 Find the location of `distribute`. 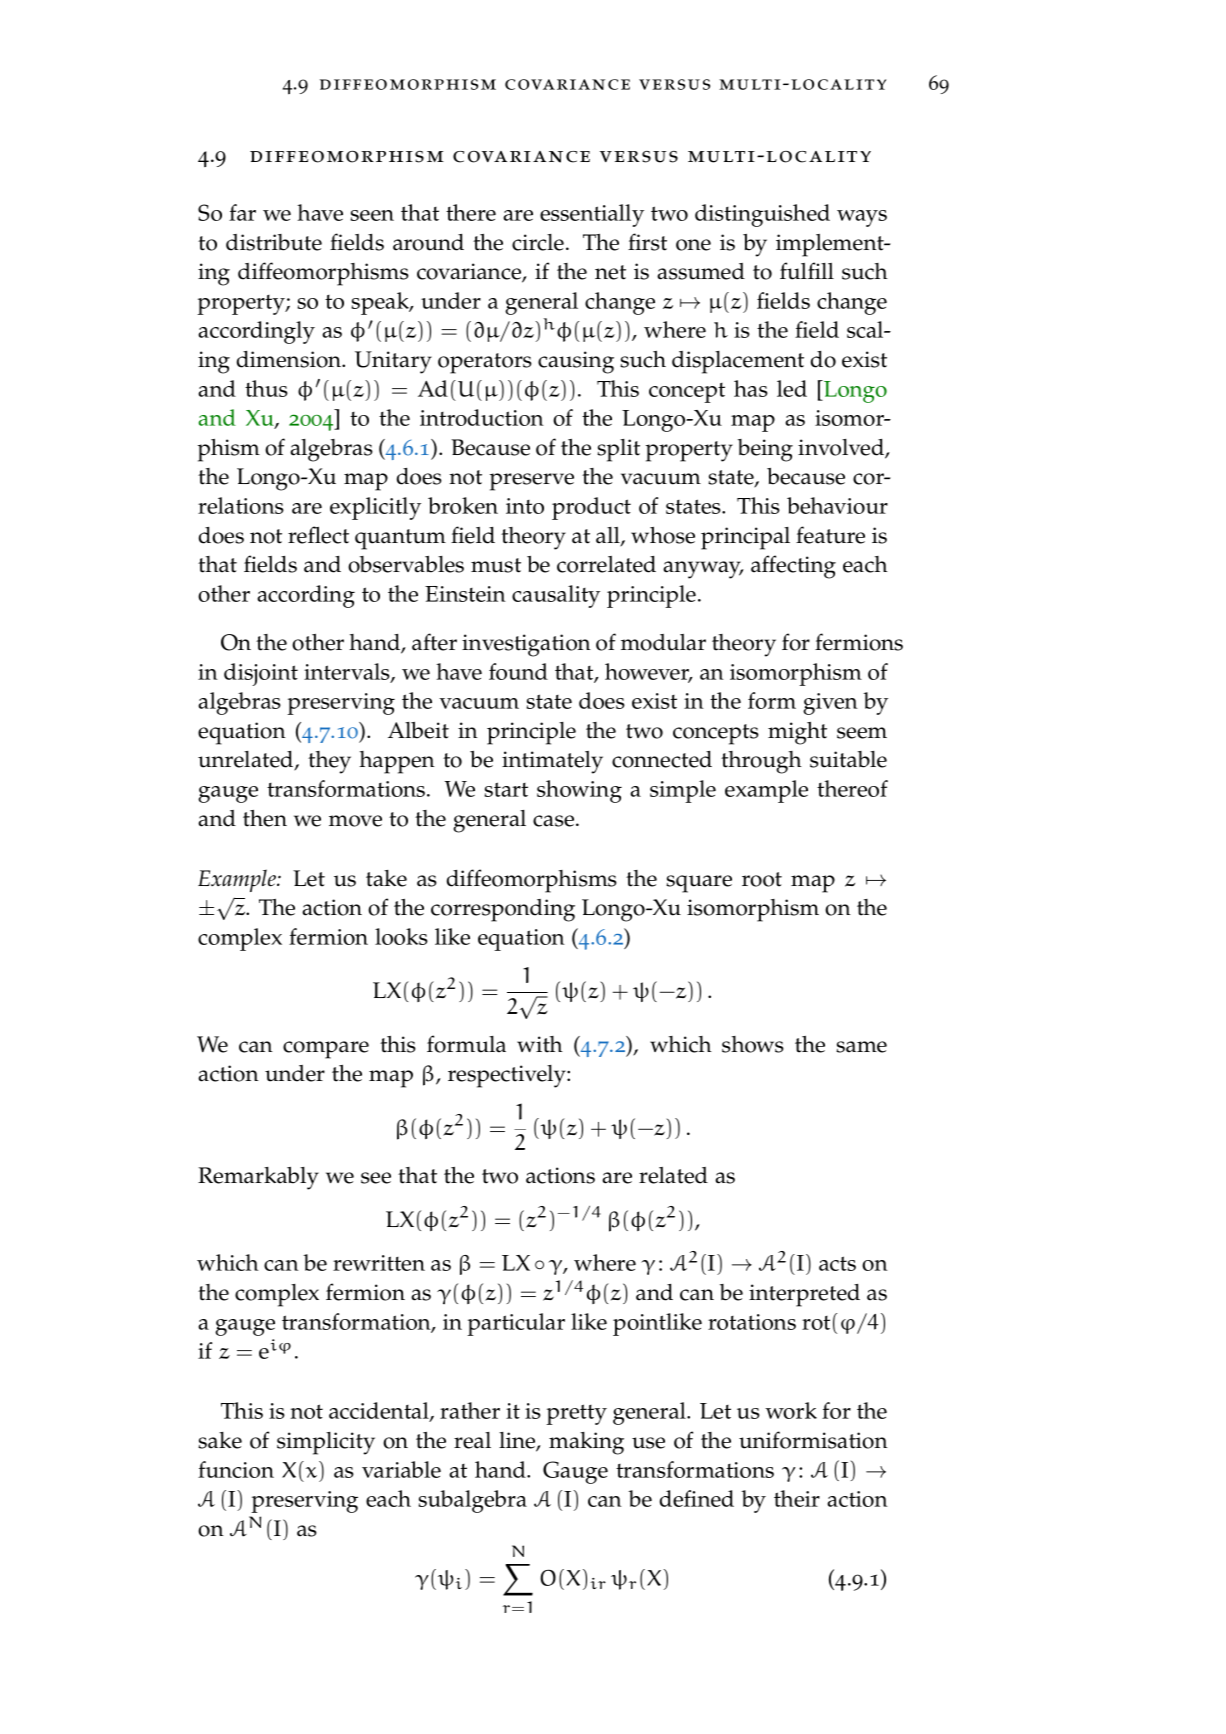

distribute is located at coordinates (274, 242).
